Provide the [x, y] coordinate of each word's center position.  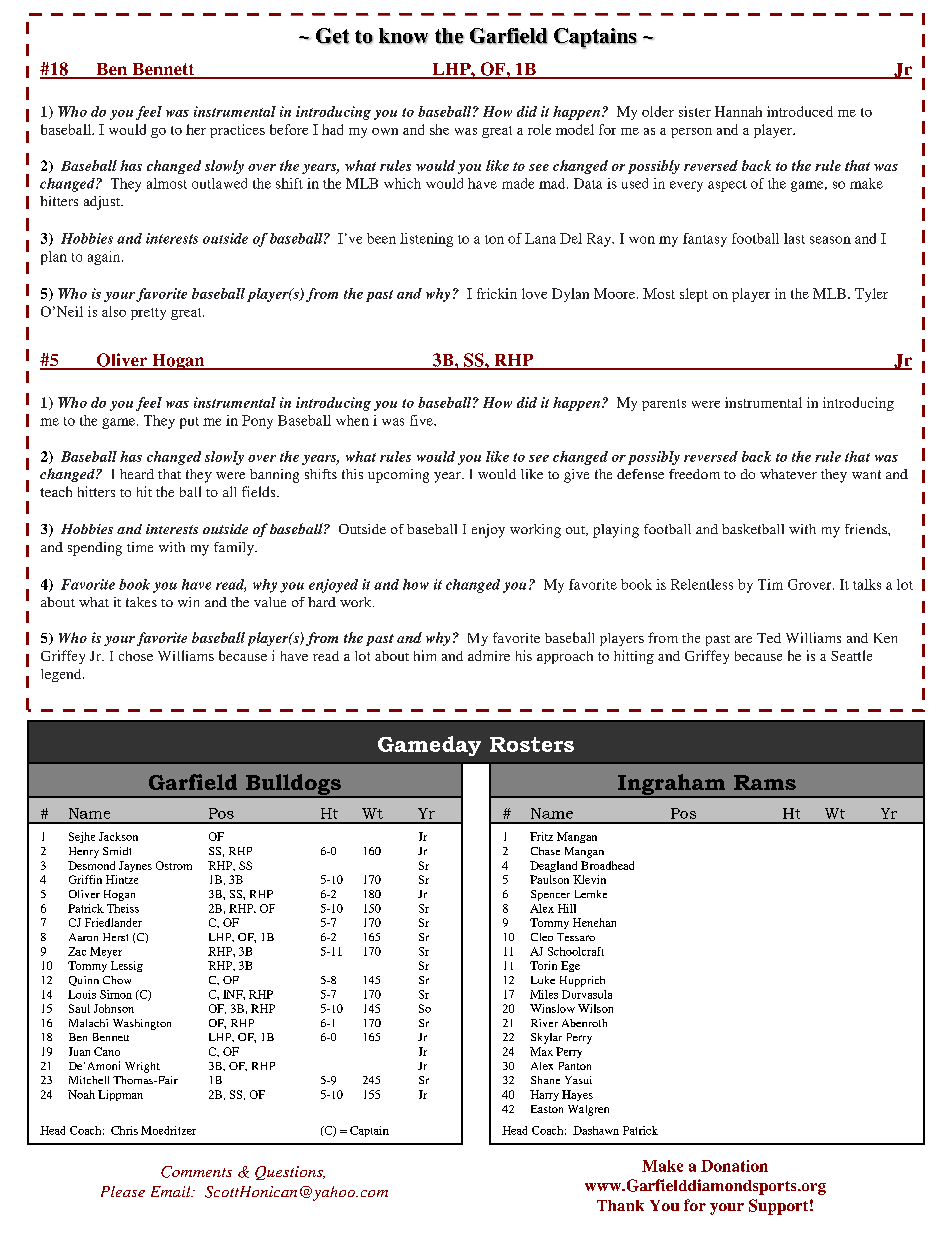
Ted [769, 638]
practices [237, 131]
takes [141, 602]
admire [489, 655]
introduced [800, 111]
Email [172, 1191]
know [403, 36]
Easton [547, 1109]
